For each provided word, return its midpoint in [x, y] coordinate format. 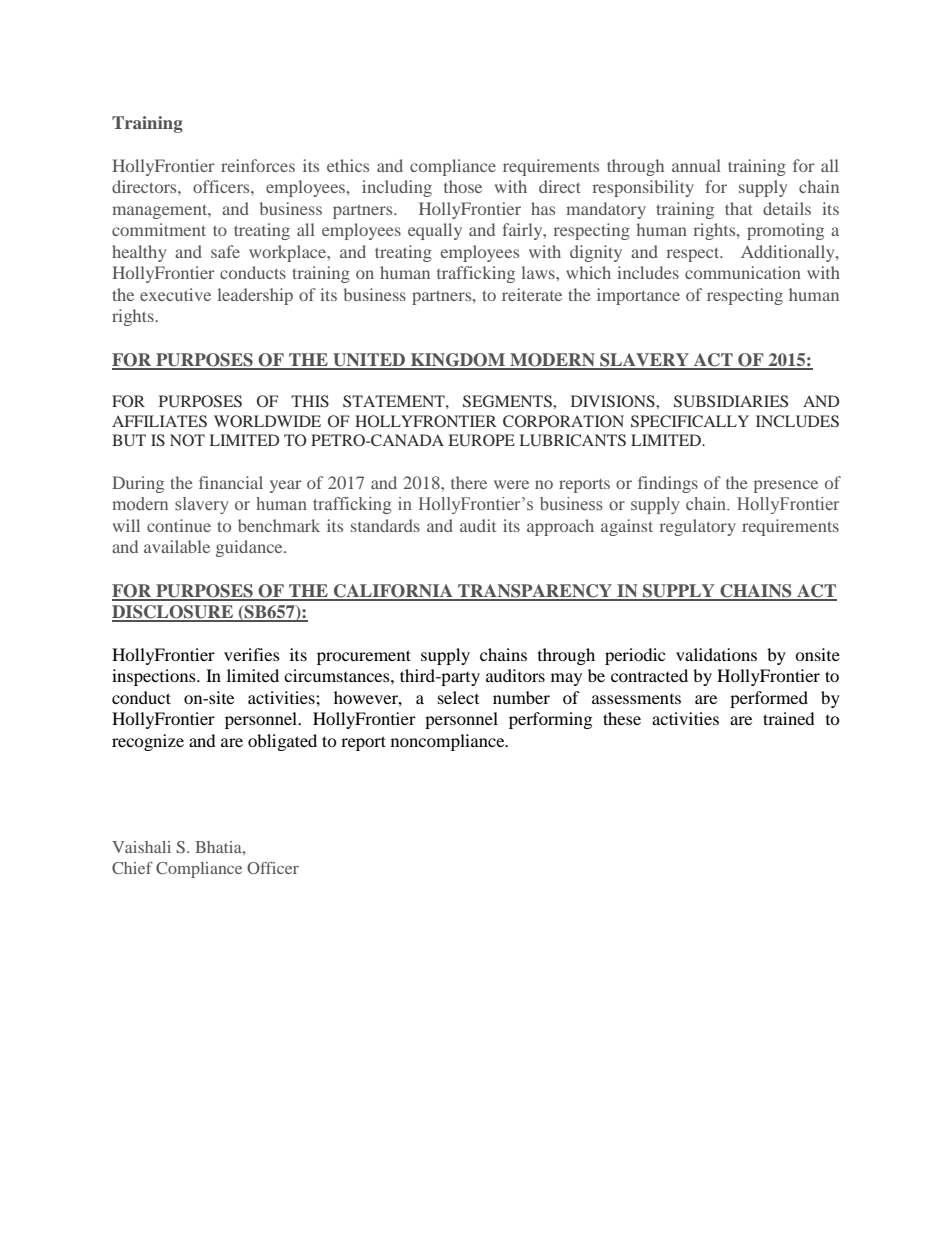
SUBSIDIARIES [731, 401]
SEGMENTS [508, 401]
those [463, 186]
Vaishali [141, 847]
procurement [364, 657]
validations [716, 654]
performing [550, 720]
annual [696, 165]
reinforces [258, 165]
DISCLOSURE [173, 613]
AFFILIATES [159, 421]
